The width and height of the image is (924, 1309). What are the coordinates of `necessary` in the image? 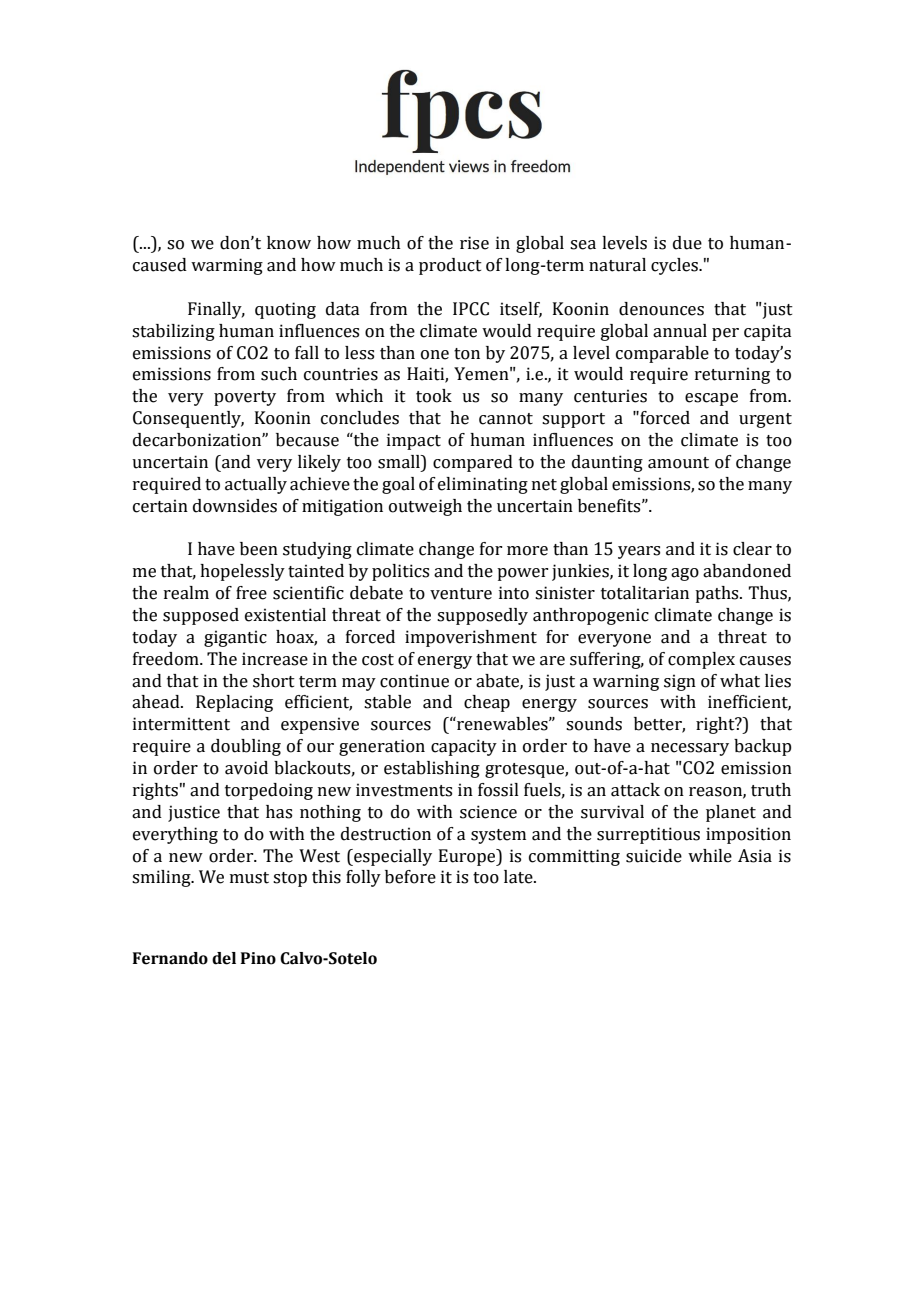 It's located at (690, 749).
